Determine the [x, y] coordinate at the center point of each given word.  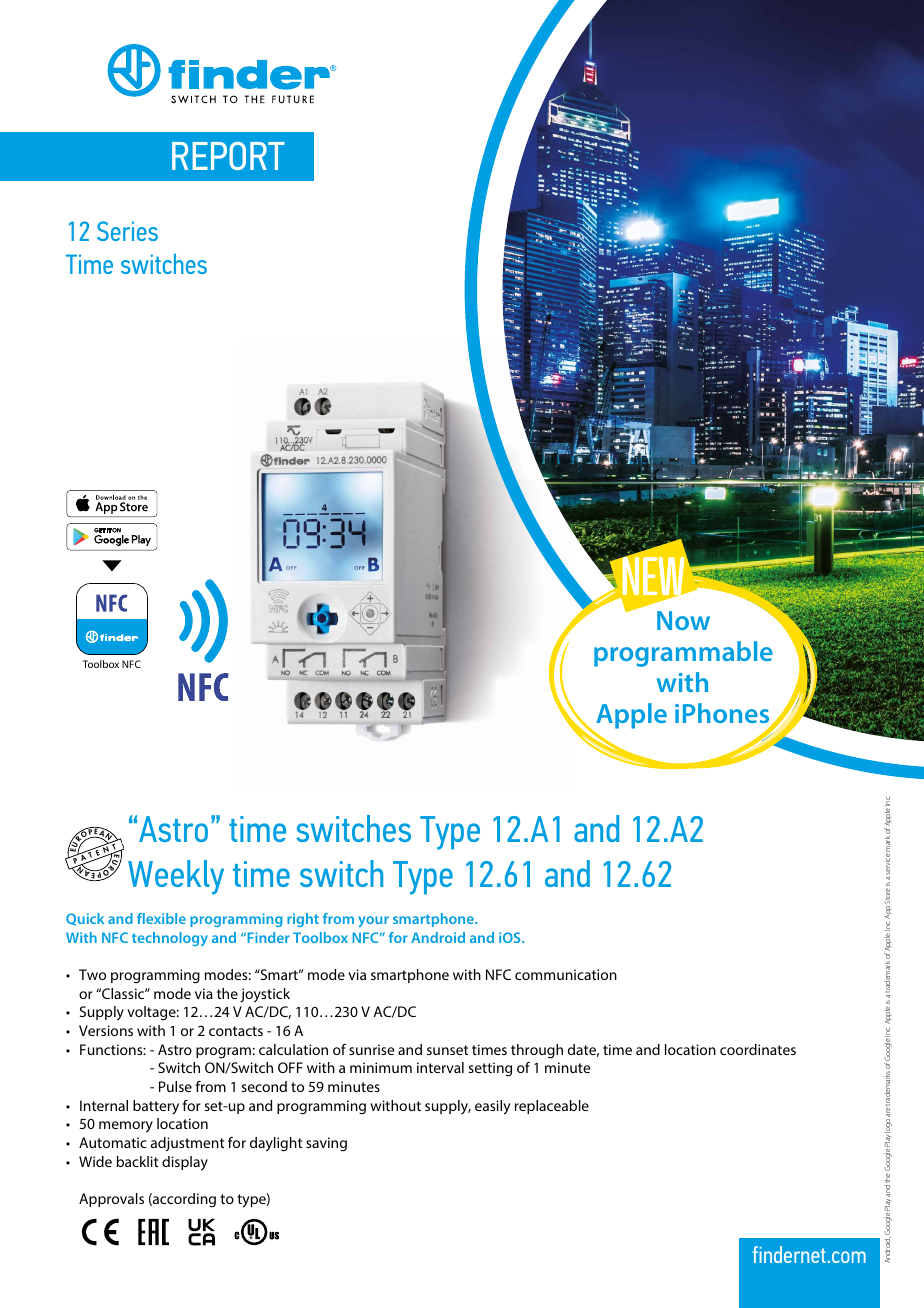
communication [566, 974]
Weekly [176, 877]
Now [683, 620]
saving [326, 1144]
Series [127, 231]
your [373, 921]
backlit [137, 1161]
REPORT [228, 156]
